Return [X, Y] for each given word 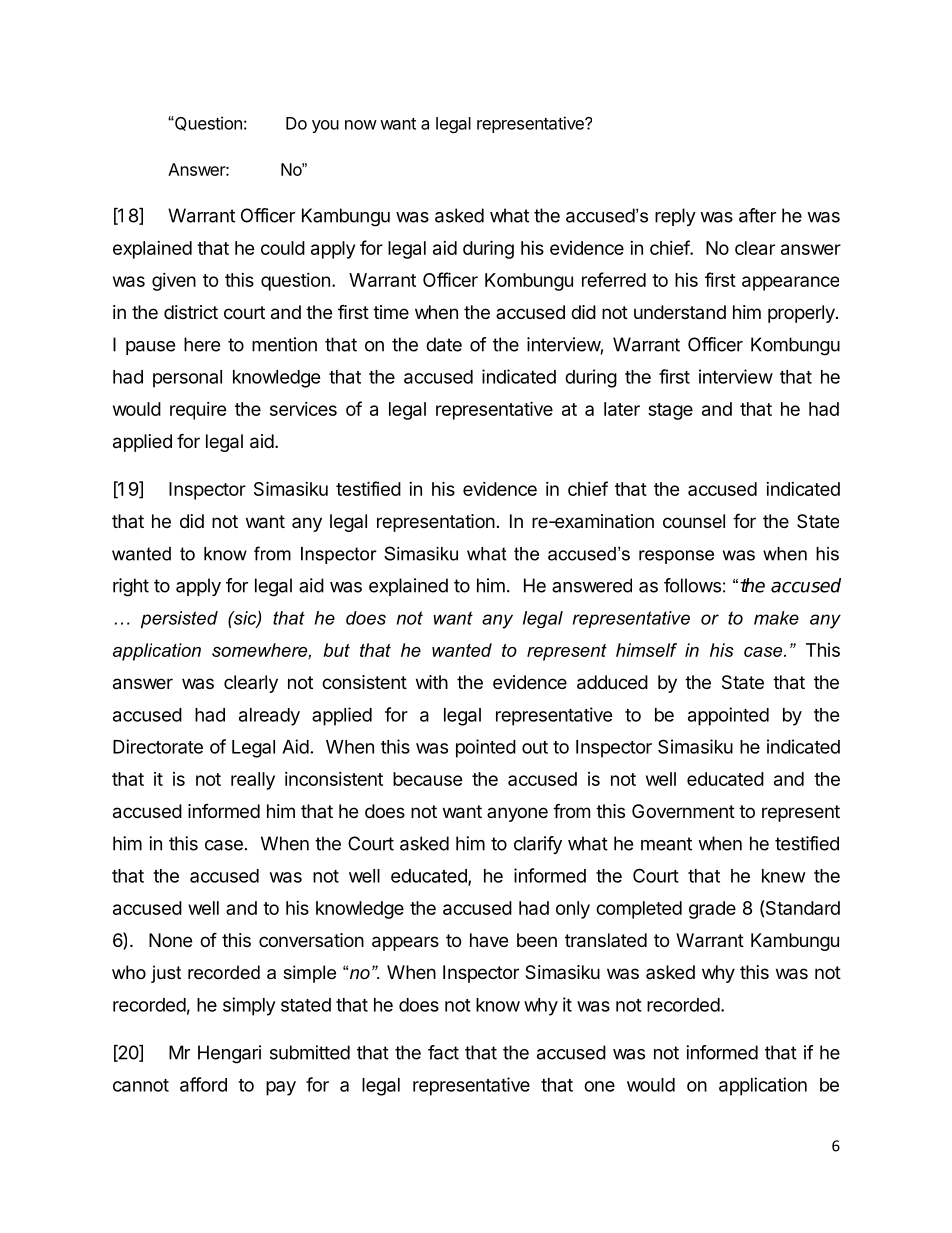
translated [606, 940]
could [283, 248]
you [325, 126]
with [432, 682]
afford [203, 1084]
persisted [179, 620]
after [757, 215]
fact [443, 1052]
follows [692, 585]
